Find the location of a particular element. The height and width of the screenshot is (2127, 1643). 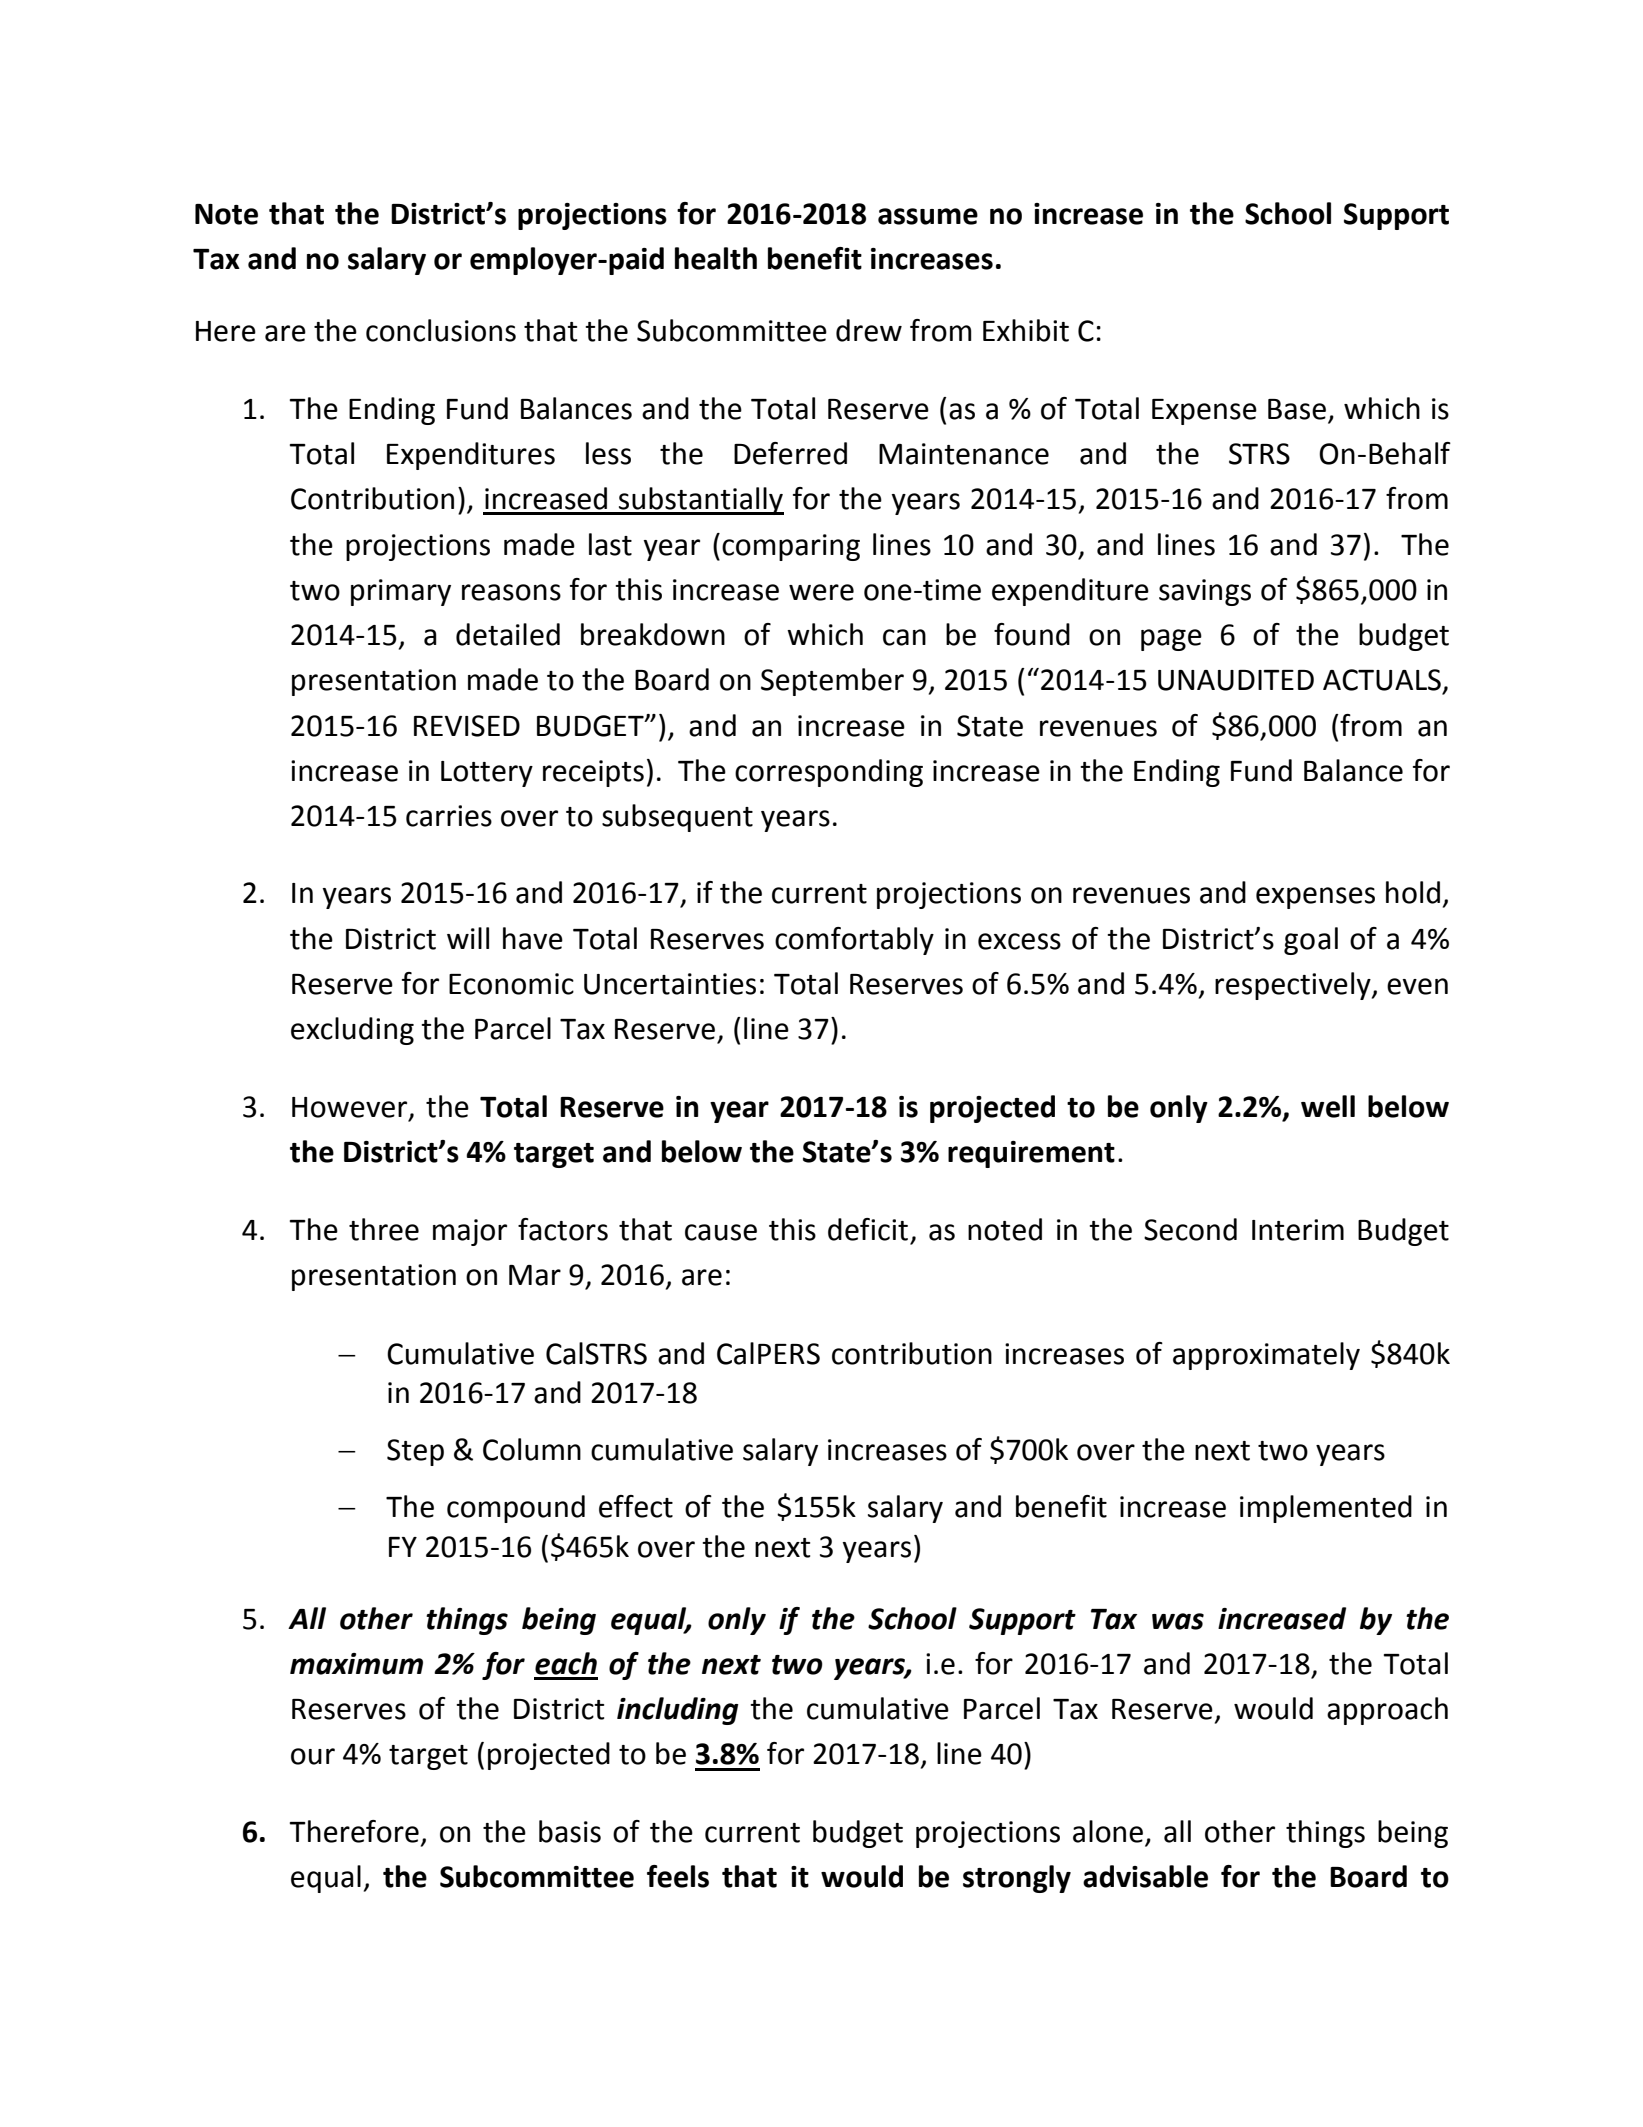

basis is located at coordinates (570, 1831).
